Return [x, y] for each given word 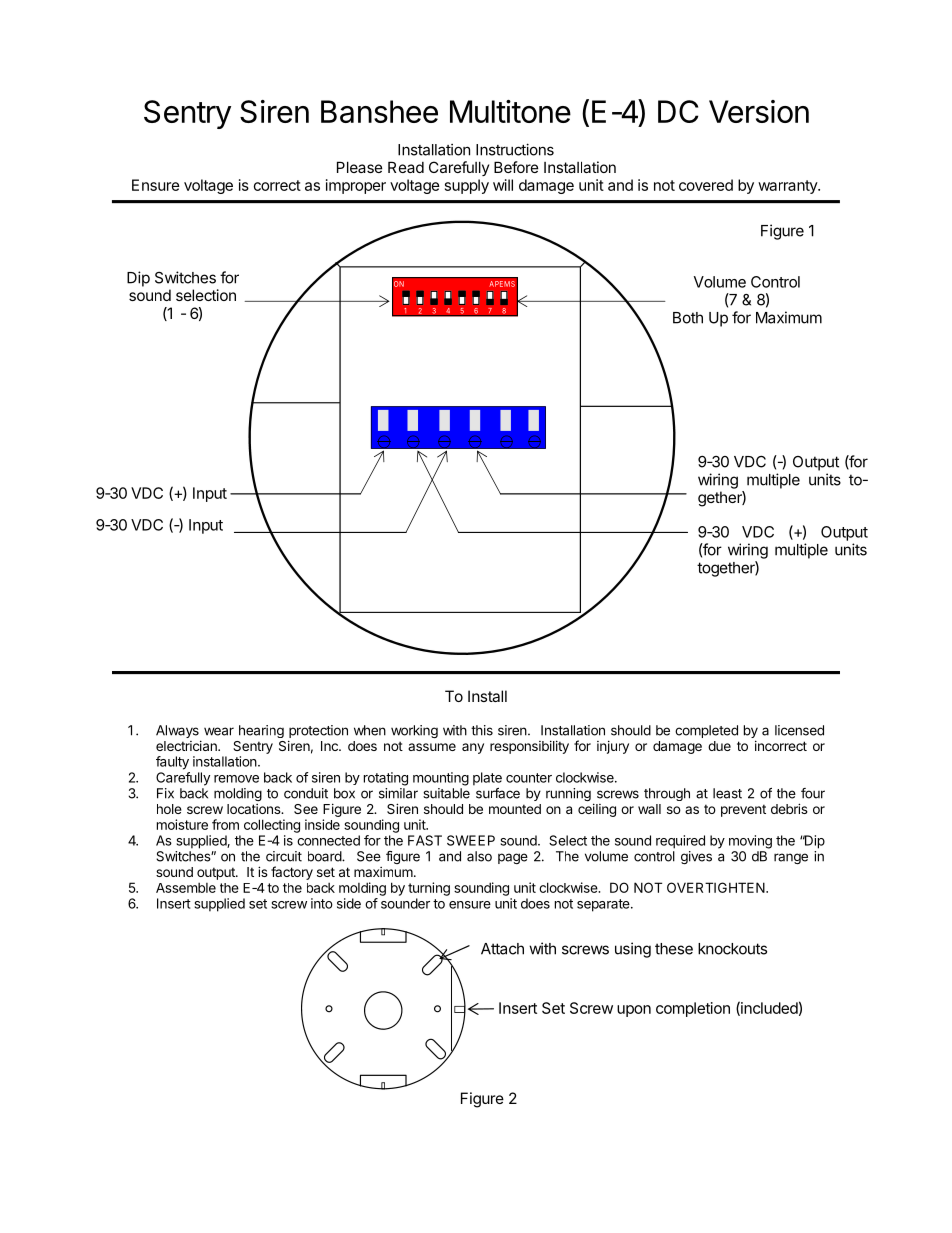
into [322, 903]
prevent [743, 810]
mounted [515, 809]
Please [360, 167]
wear [219, 731]
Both [688, 318]
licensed [799, 730]
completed [706, 731]
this [482, 730]
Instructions [515, 149]
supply [467, 186]
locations [254, 809]
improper [356, 186]
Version [759, 111]
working [414, 731]
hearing [261, 731]
